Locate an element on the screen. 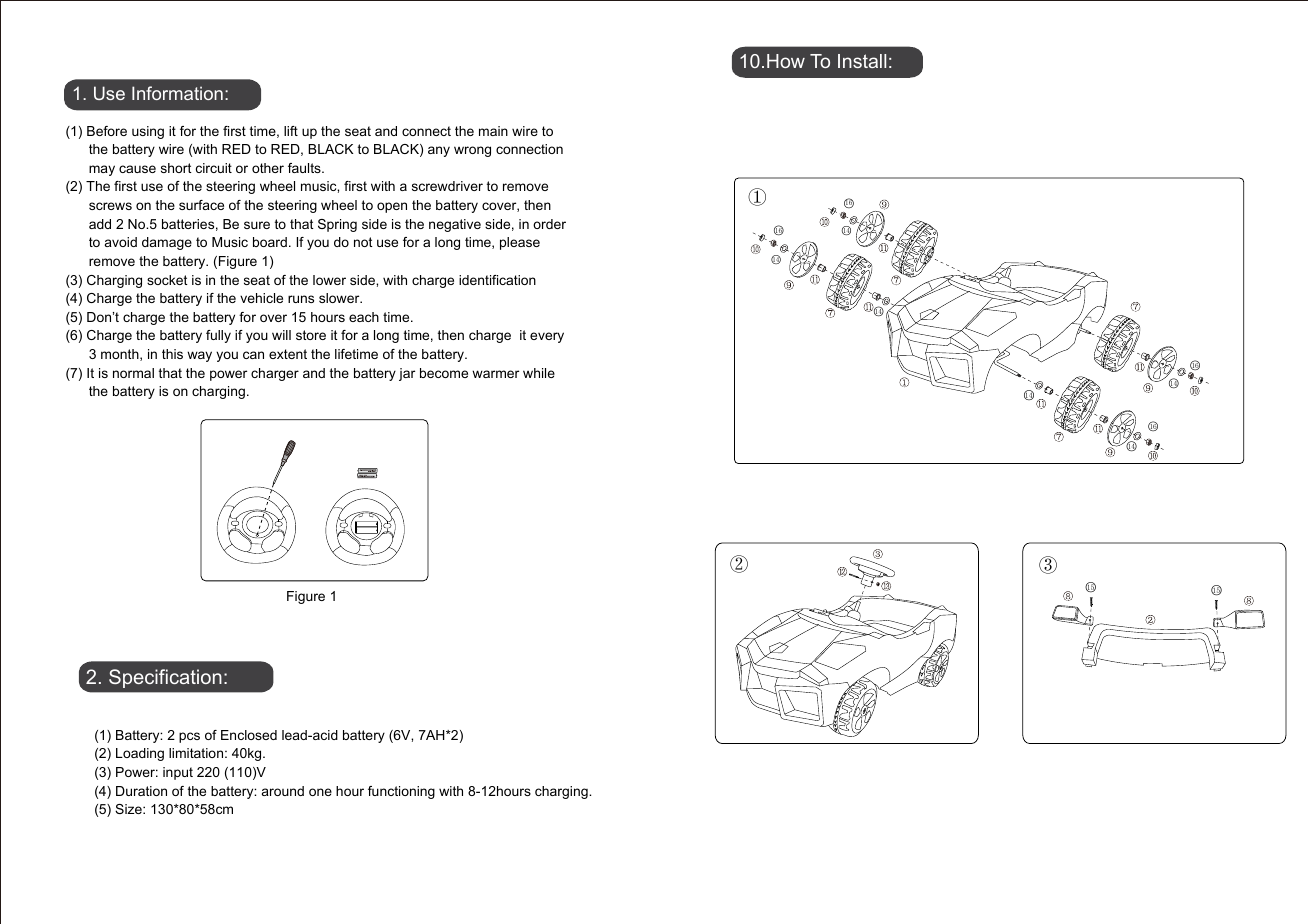 The width and height of the screenshot is (1308, 924). Information is located at coordinates (177, 93).
